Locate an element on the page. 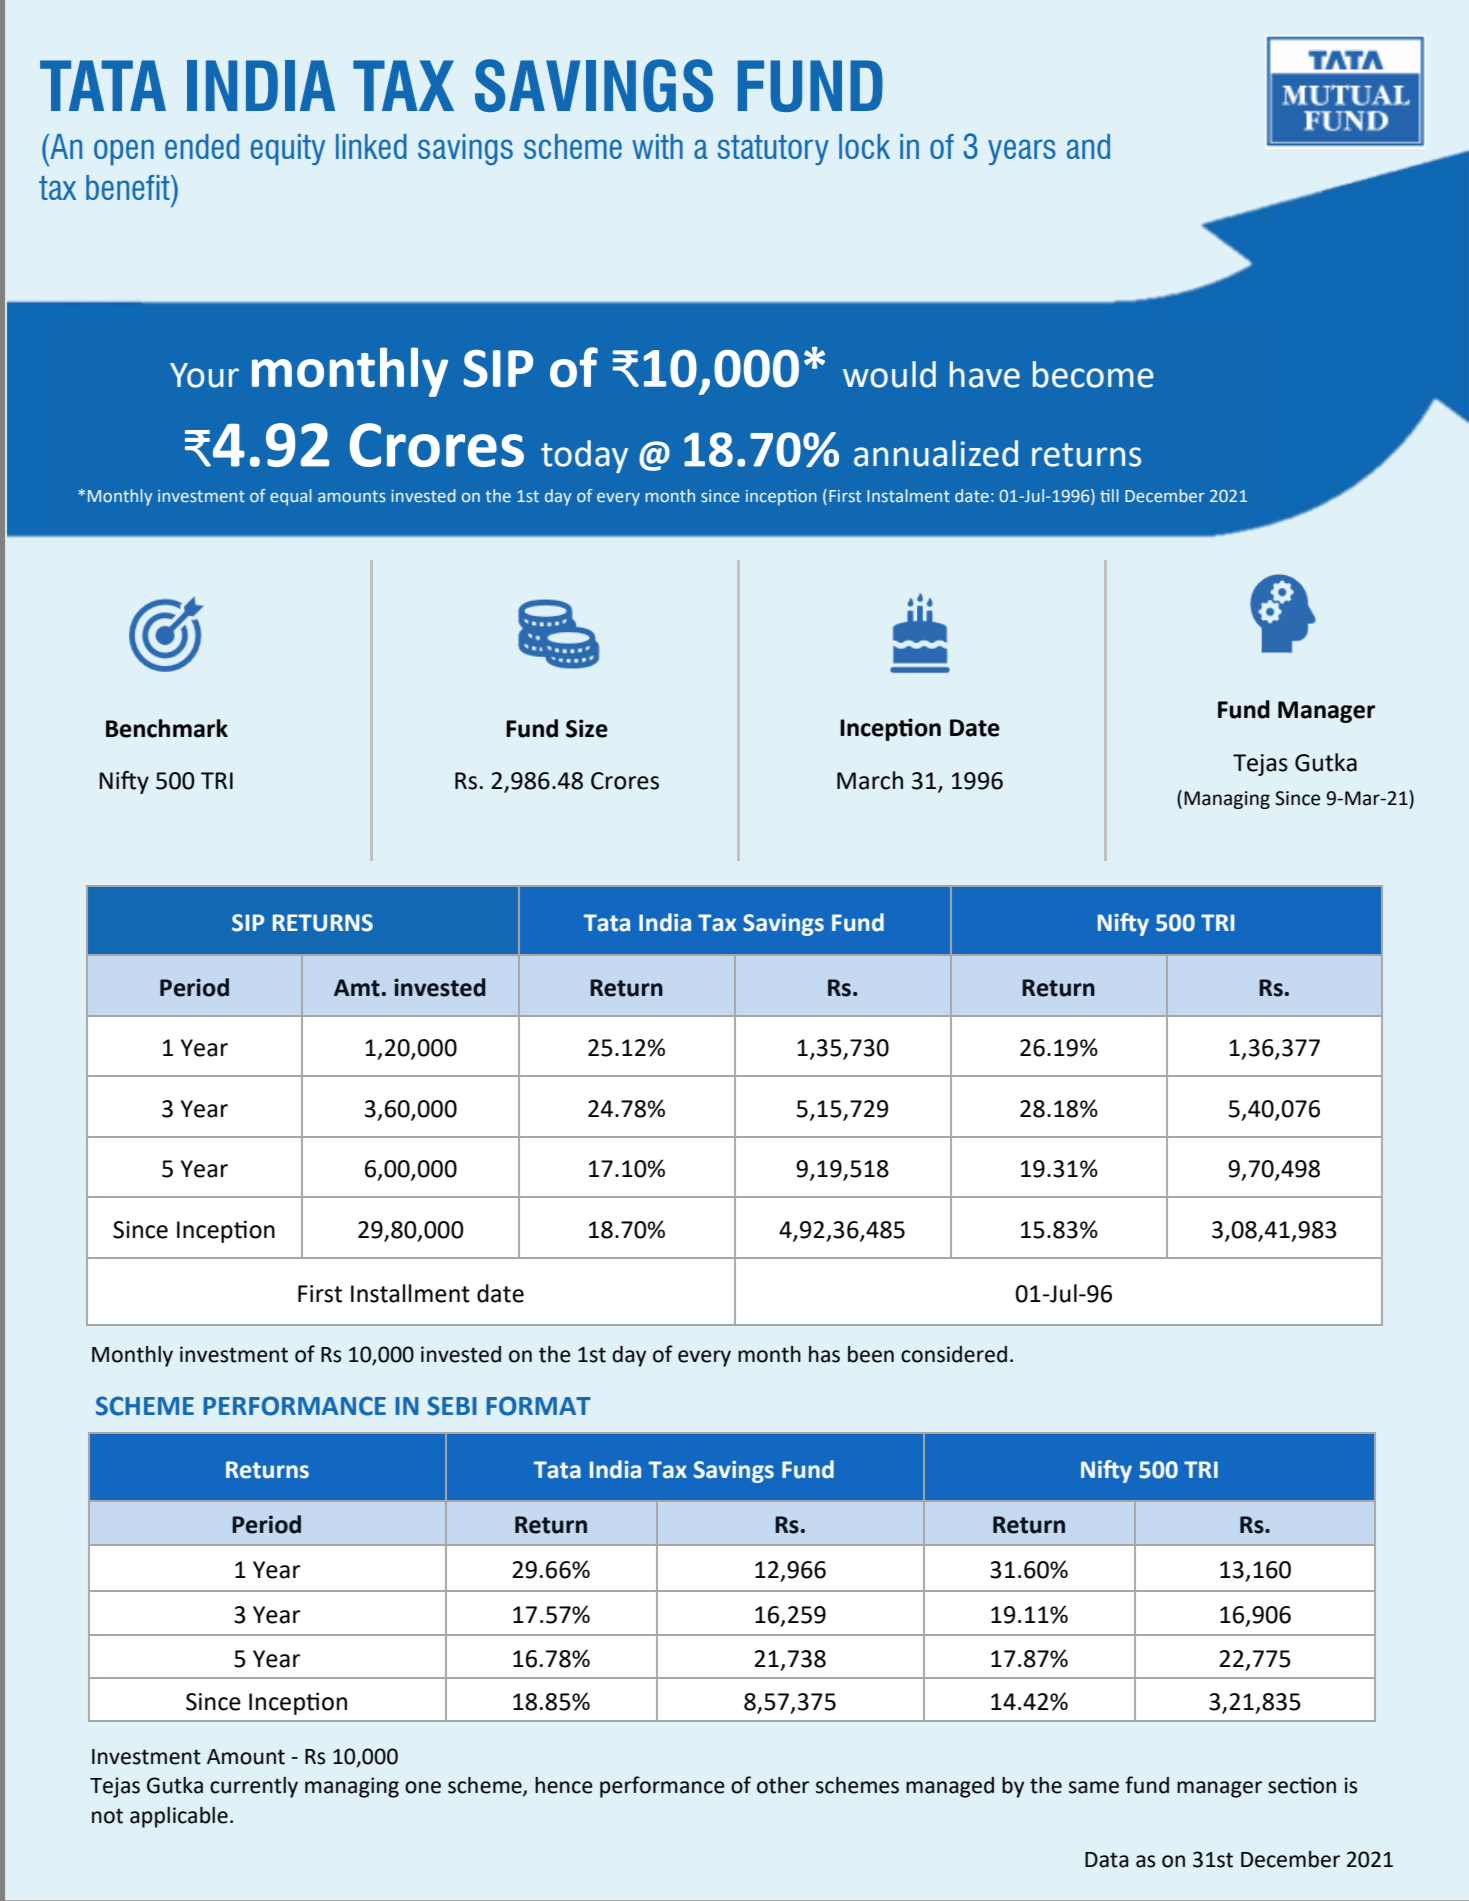 The height and width of the image is (1901, 1469). currently is located at coordinates (254, 1787).
